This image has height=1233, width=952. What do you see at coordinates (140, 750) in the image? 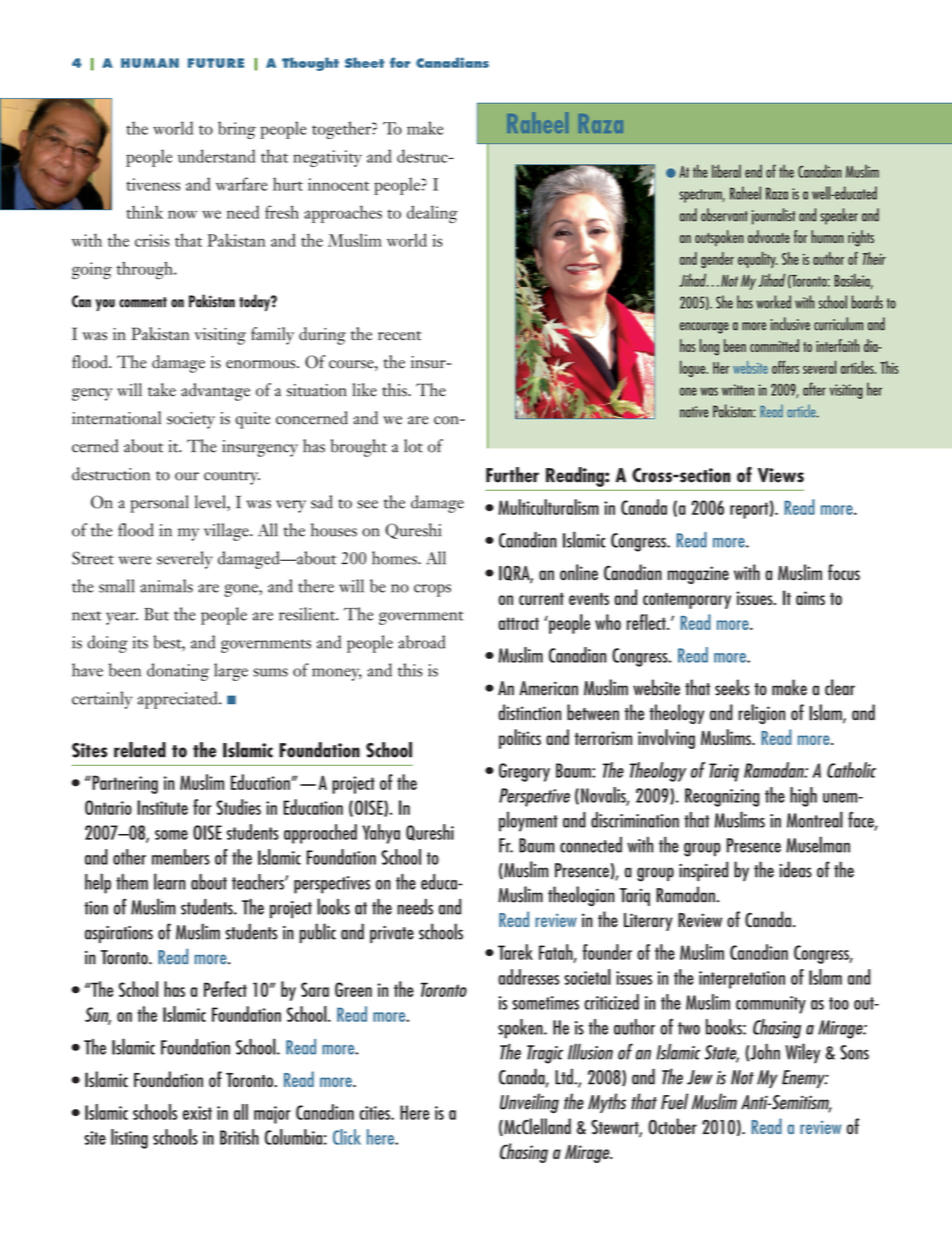
I see `related` at bounding box center [140, 750].
